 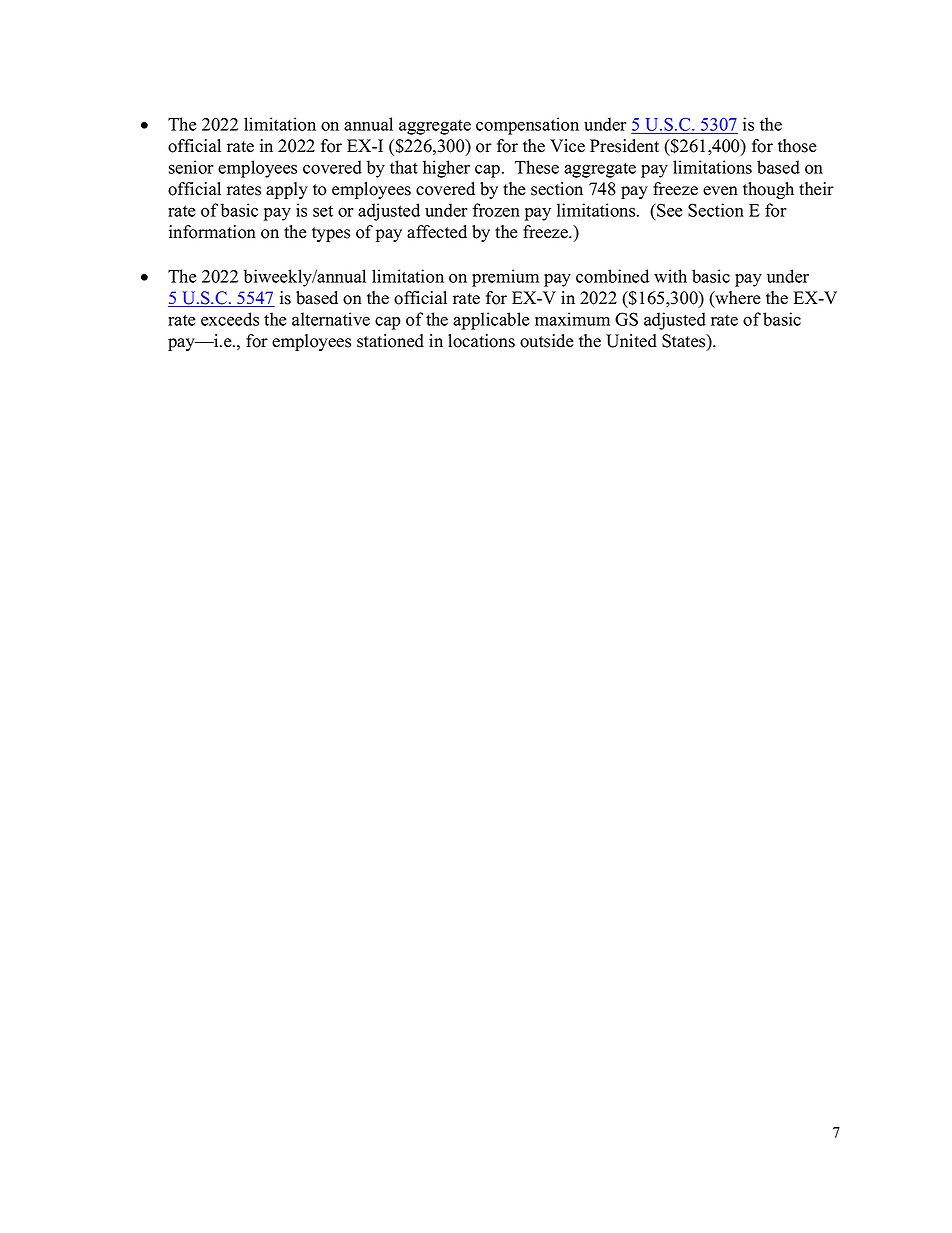 What do you see at coordinates (191, 167) in the screenshot?
I see `senior` at bounding box center [191, 167].
